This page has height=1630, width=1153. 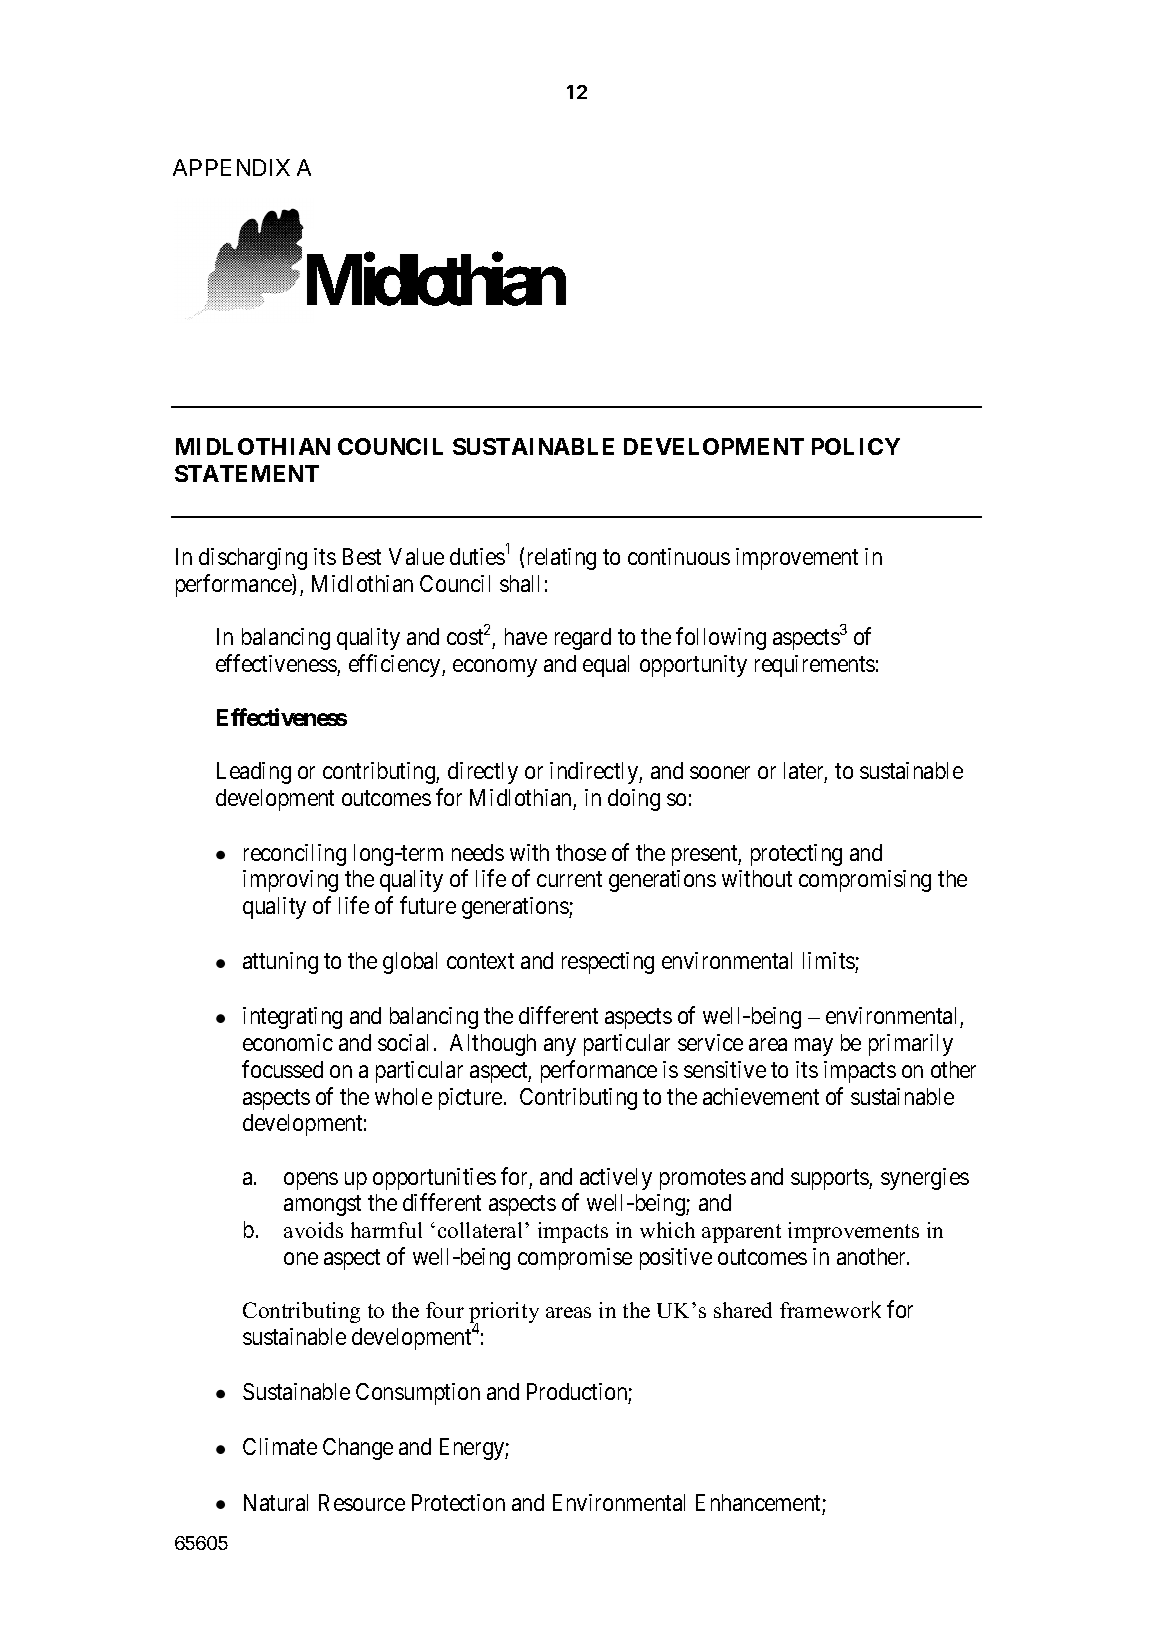 What do you see at coordinates (358, 1449) in the page?
I see `Change` at bounding box center [358, 1449].
